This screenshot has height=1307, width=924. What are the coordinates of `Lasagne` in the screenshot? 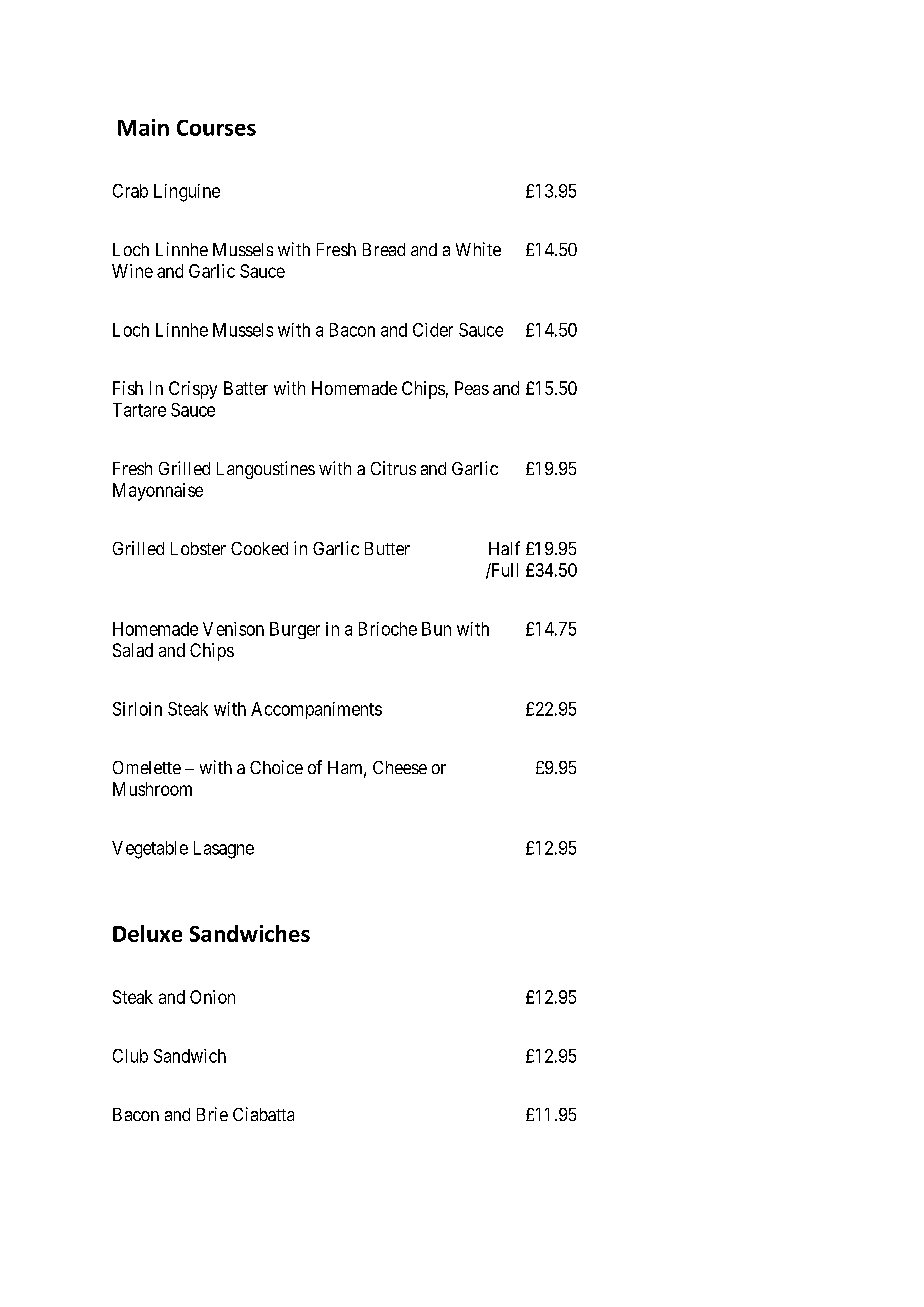 It's located at (224, 850).
